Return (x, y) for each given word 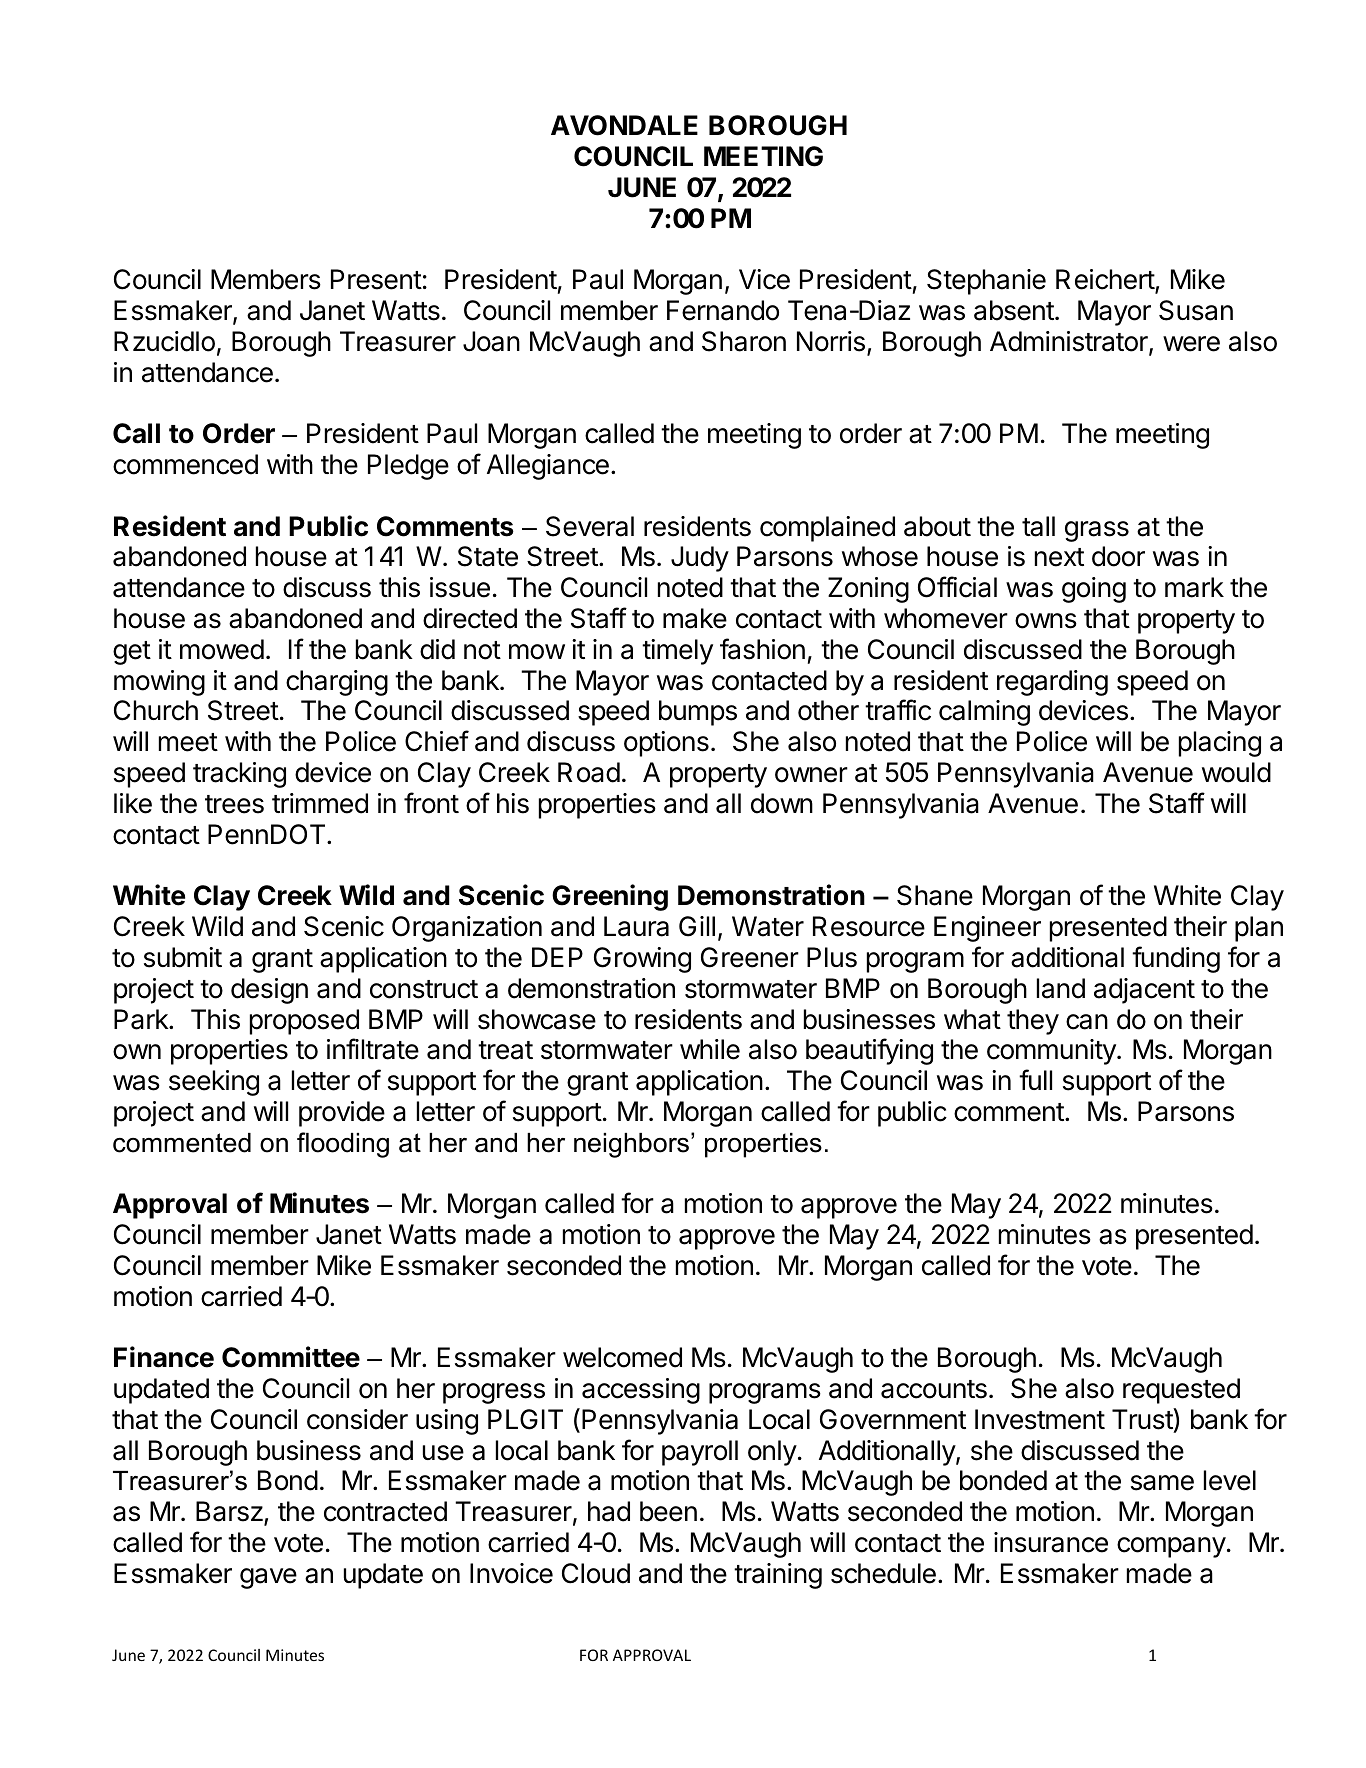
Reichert (1106, 280)
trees (234, 804)
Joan (491, 341)
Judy (700, 559)
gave (268, 1578)
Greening (610, 897)
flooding (343, 1145)
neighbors (633, 1145)
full (1035, 1079)
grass (1097, 531)
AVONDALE (624, 125)
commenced (185, 464)
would (1236, 772)
